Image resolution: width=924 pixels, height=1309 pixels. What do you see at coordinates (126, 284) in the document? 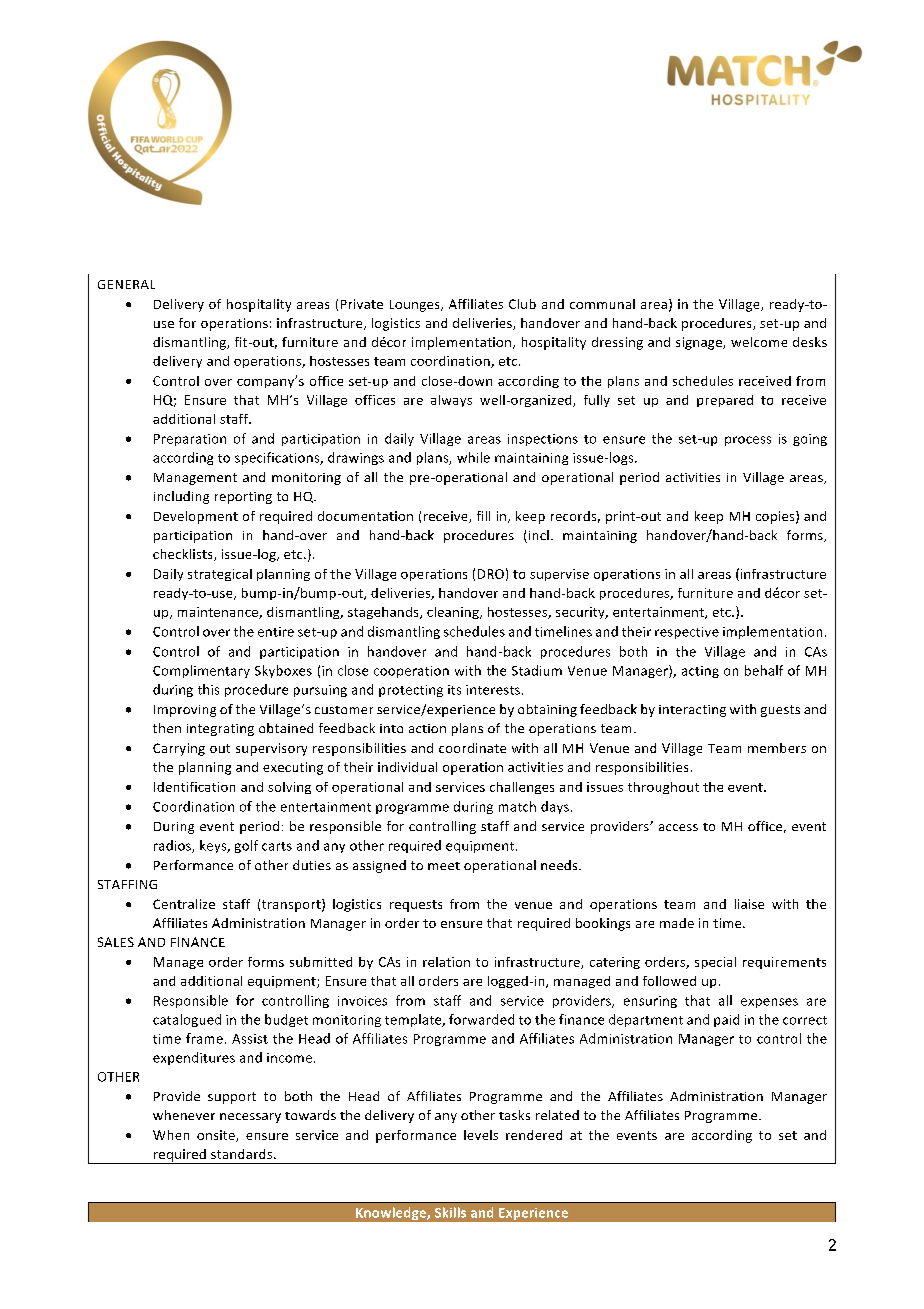
I see `GENERAL` at bounding box center [126, 284].
